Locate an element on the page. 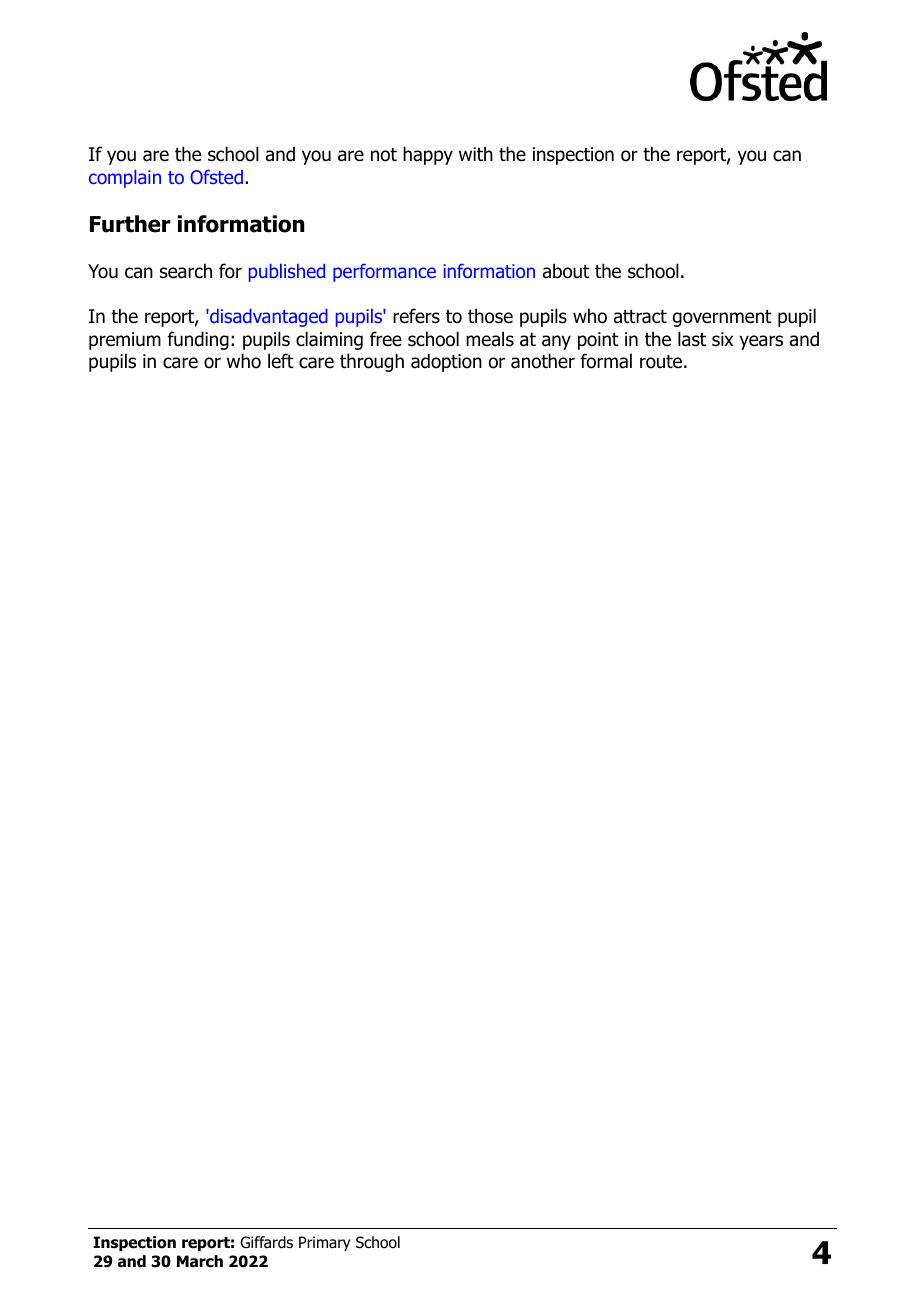 The height and width of the document is (1310, 924). Primary is located at coordinates (324, 1243).
